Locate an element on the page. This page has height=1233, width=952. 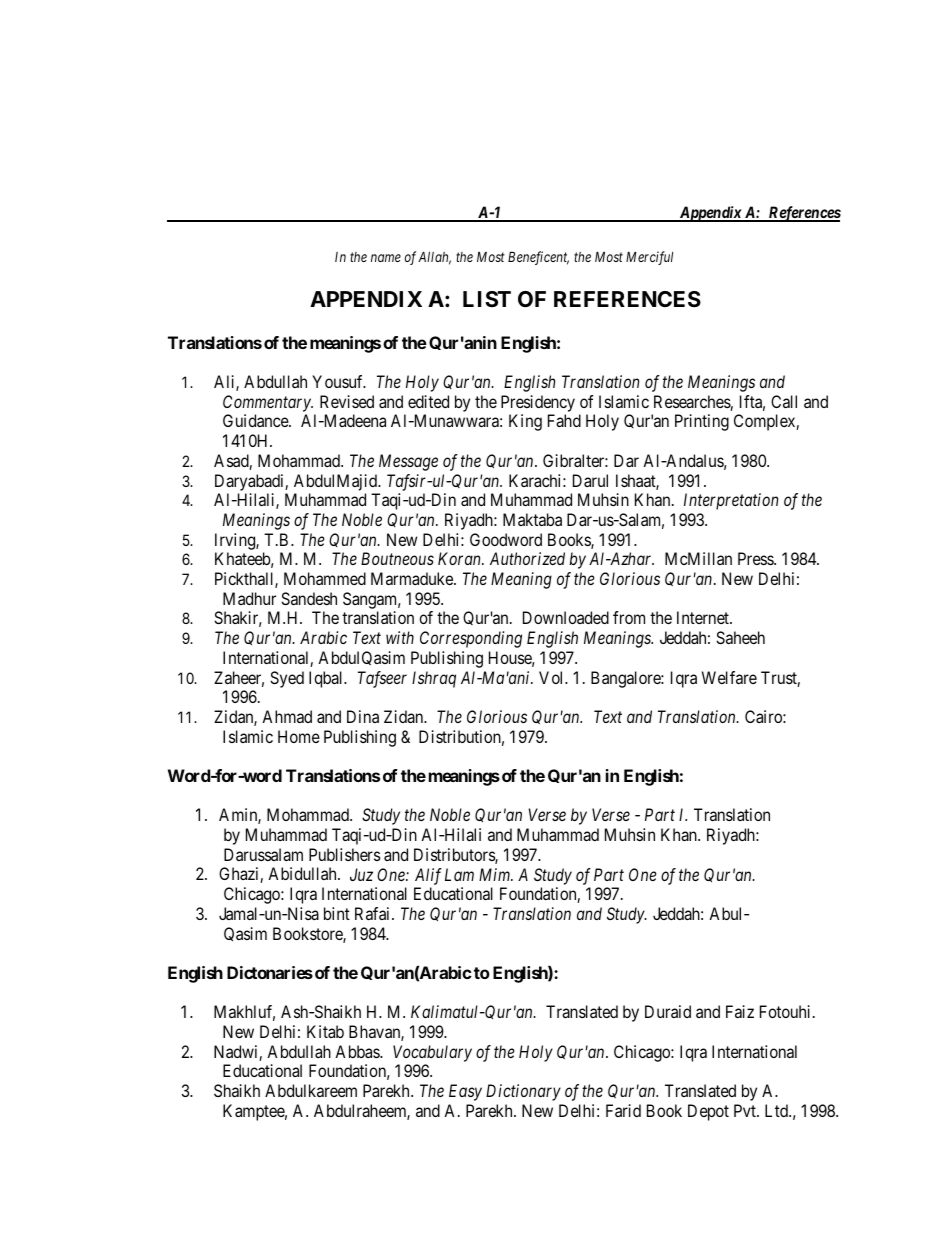
Abbas is located at coordinates (358, 1051).
